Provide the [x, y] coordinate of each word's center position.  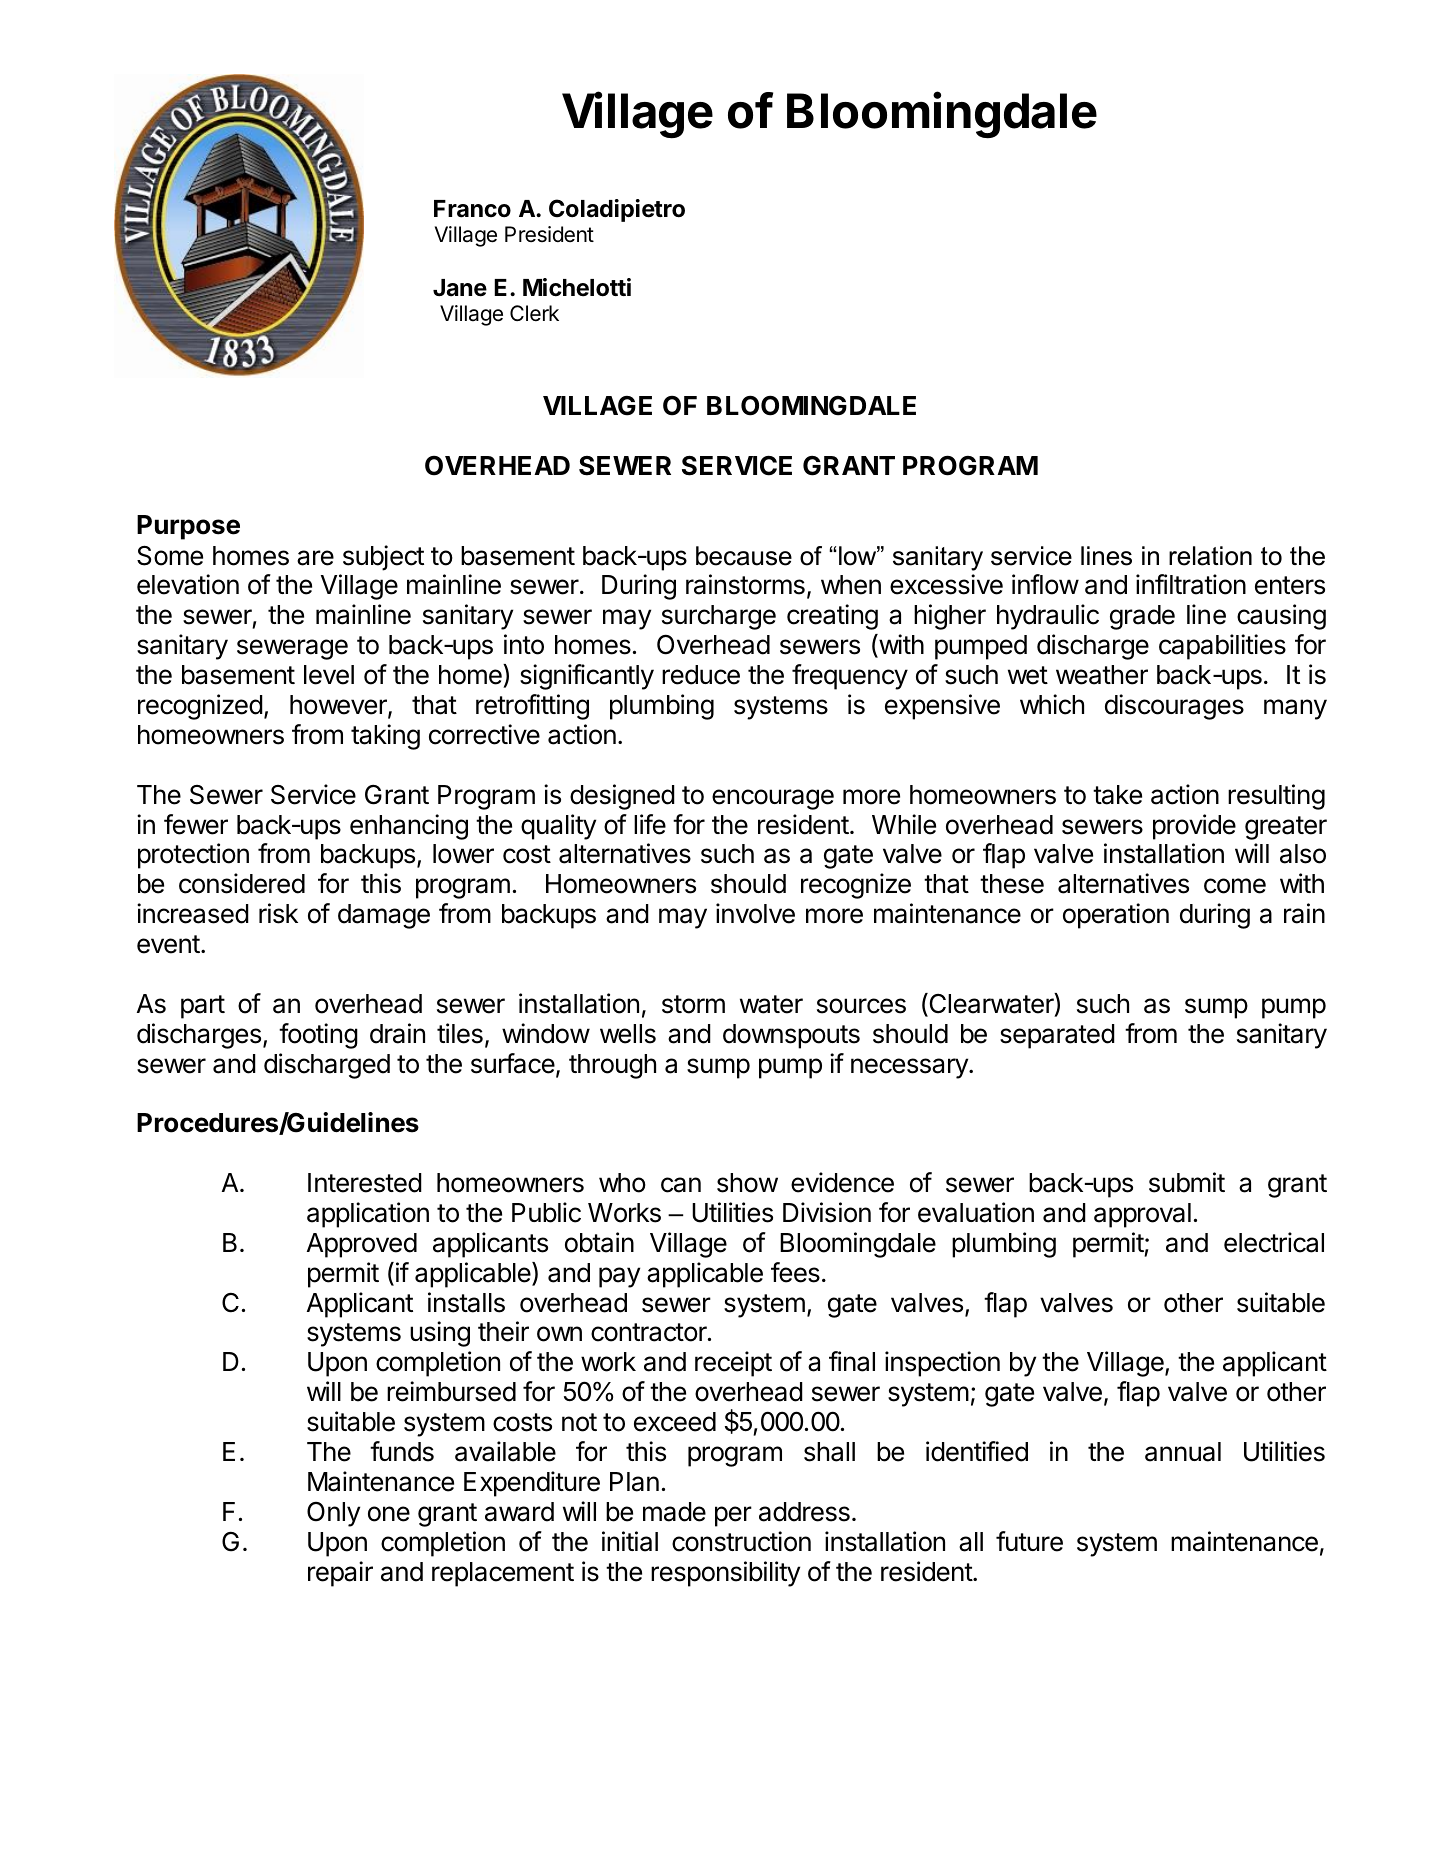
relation [1210, 556]
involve [755, 913]
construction [741, 1541]
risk [278, 913]
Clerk [534, 313]
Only [333, 1514]
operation [1116, 916]
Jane [460, 288]
